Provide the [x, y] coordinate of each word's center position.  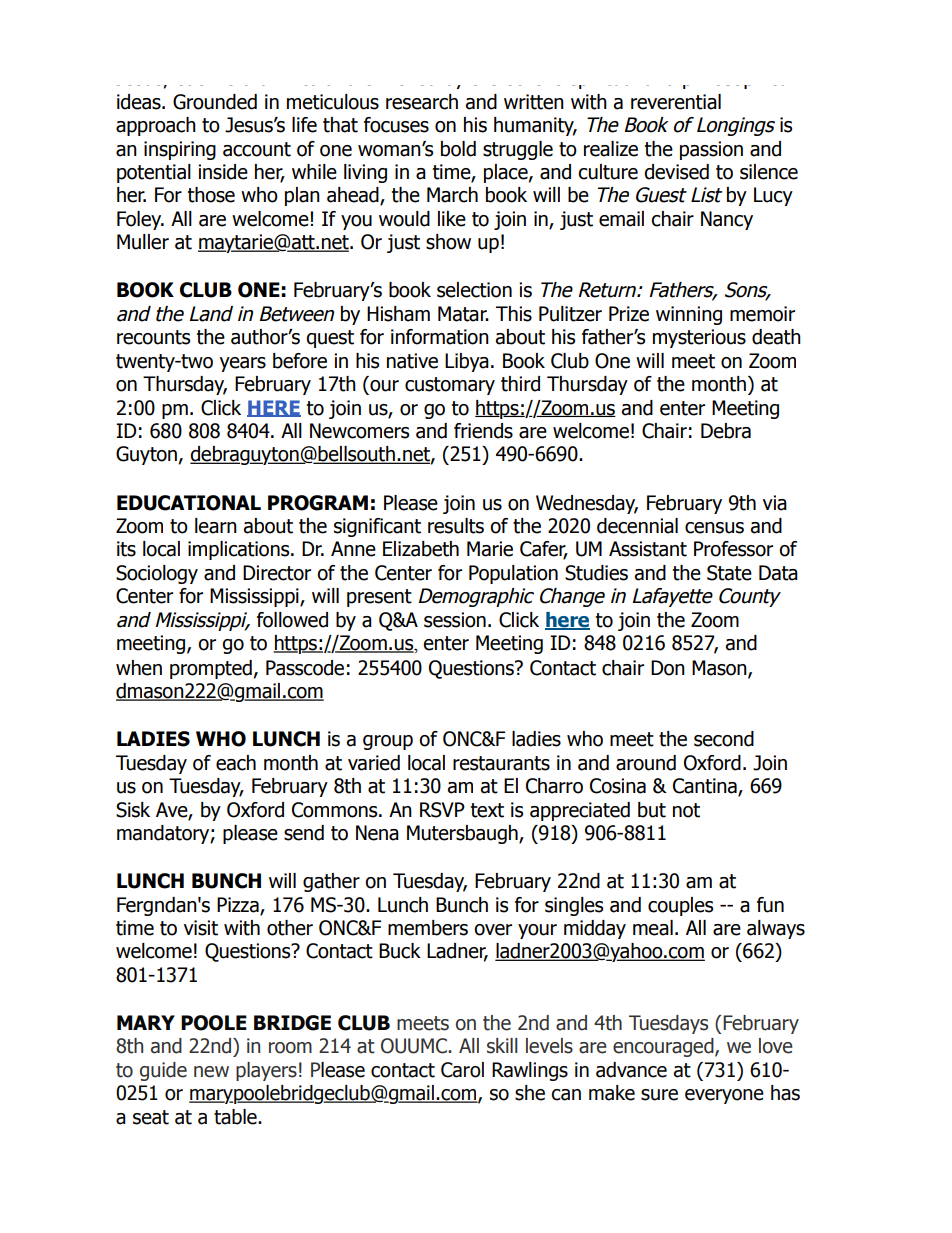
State [729, 573]
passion [711, 150]
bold [458, 149]
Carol [462, 1070]
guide [163, 1071]
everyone [724, 1096]
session [455, 620]
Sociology [157, 574]
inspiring [180, 150]
